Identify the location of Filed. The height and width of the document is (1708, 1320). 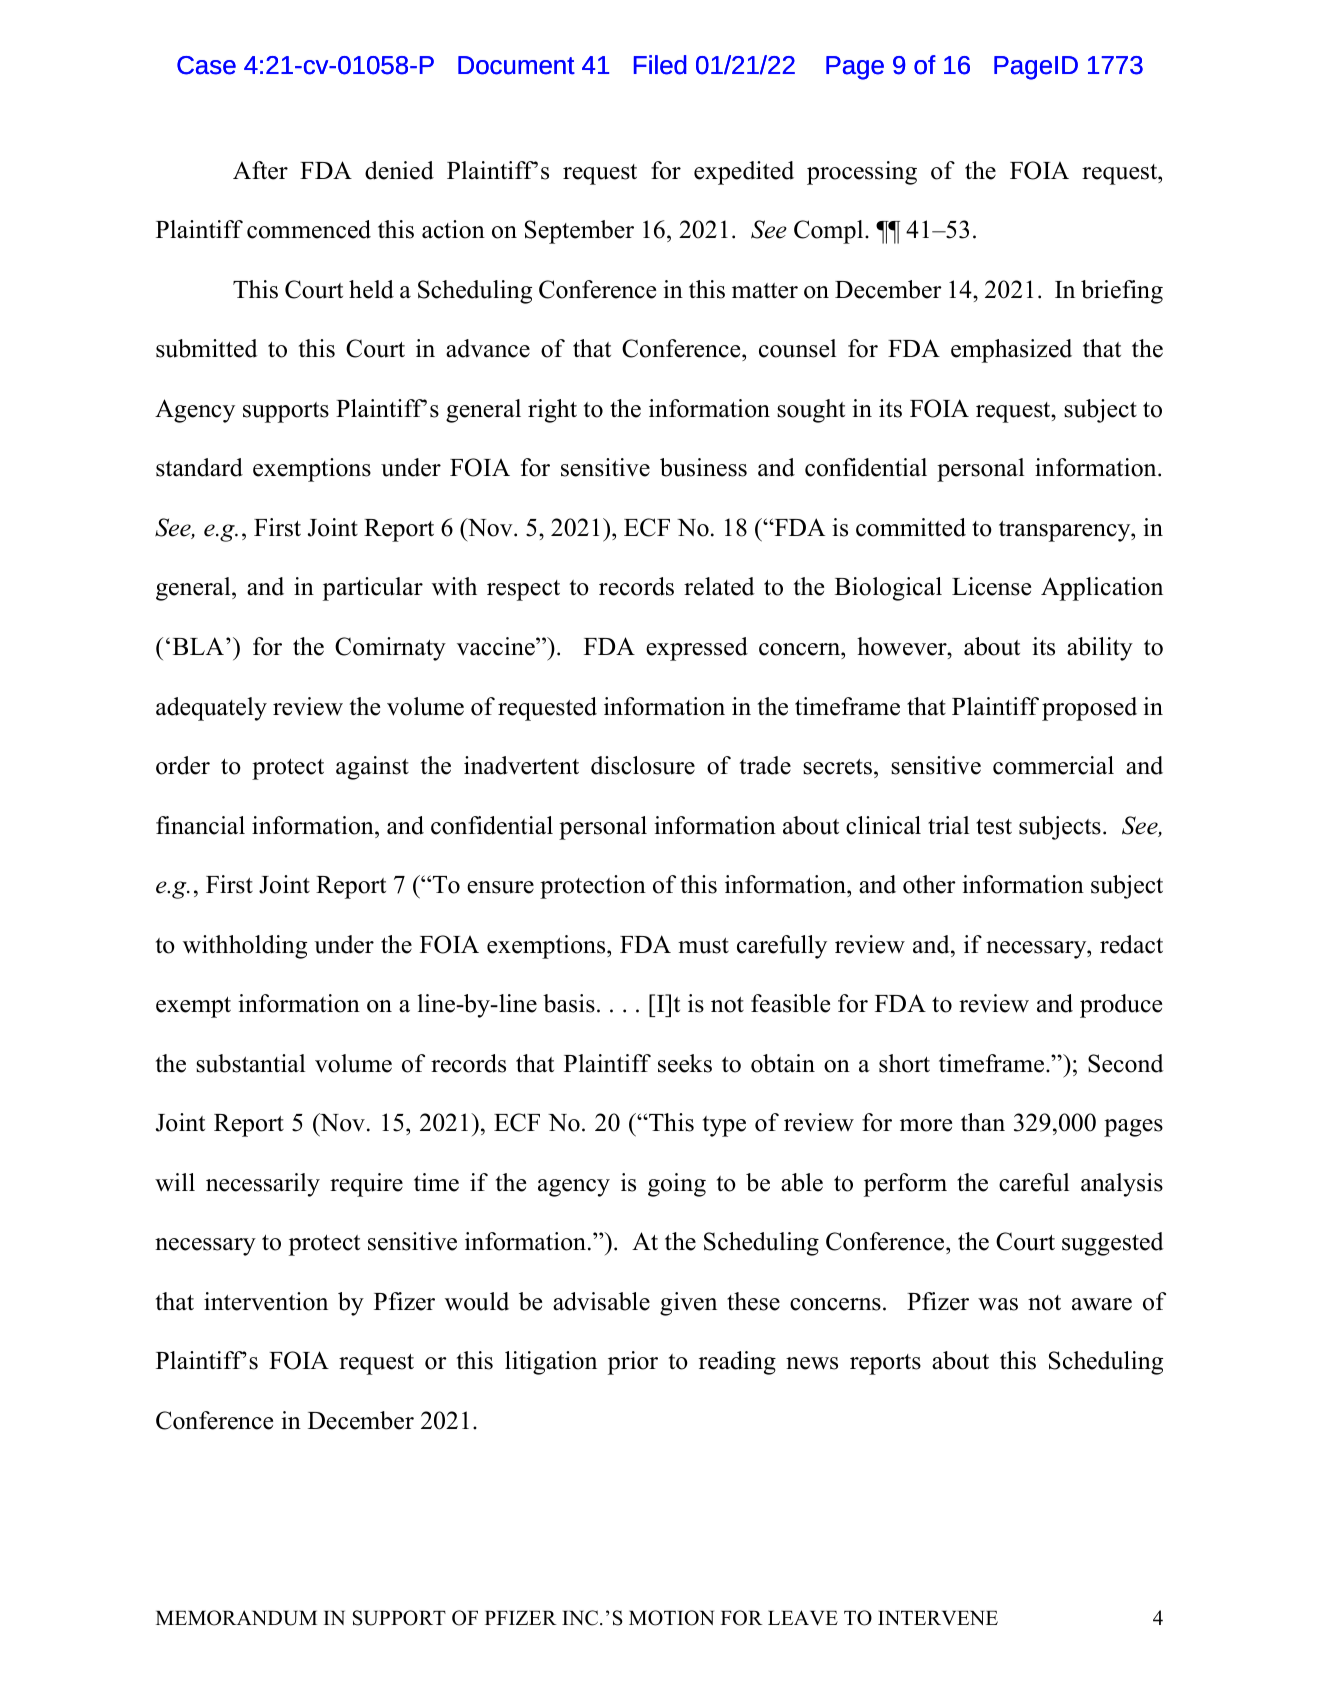
(660, 65).
